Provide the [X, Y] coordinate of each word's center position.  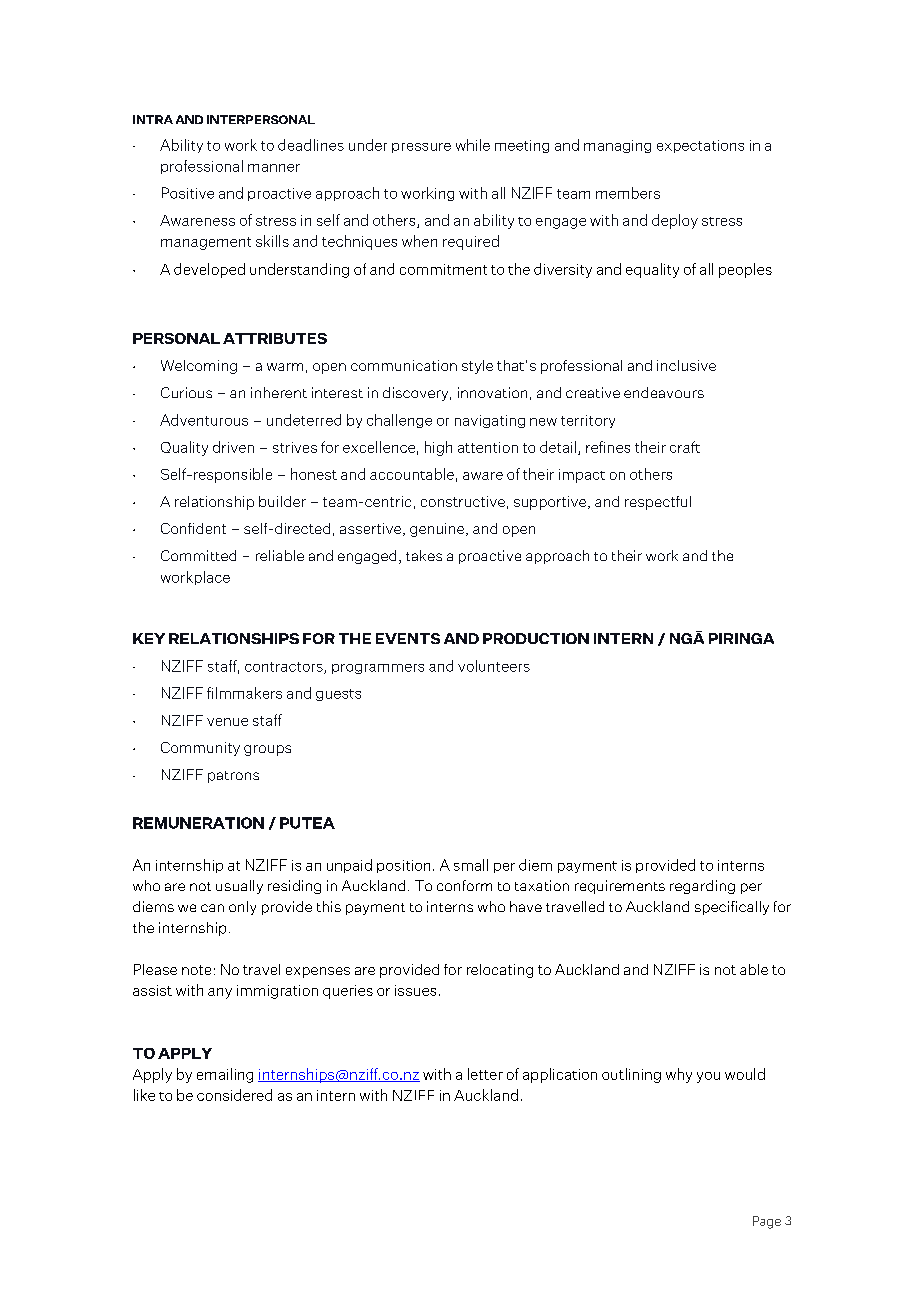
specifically [732, 908]
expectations [700, 146]
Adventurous [204, 420]
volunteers [494, 666]
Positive [188, 193]
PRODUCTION [536, 638]
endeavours [664, 392]
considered [234, 1095]
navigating [490, 421]
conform [464, 885]
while [473, 145]
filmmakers [244, 693]
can [212, 908]
